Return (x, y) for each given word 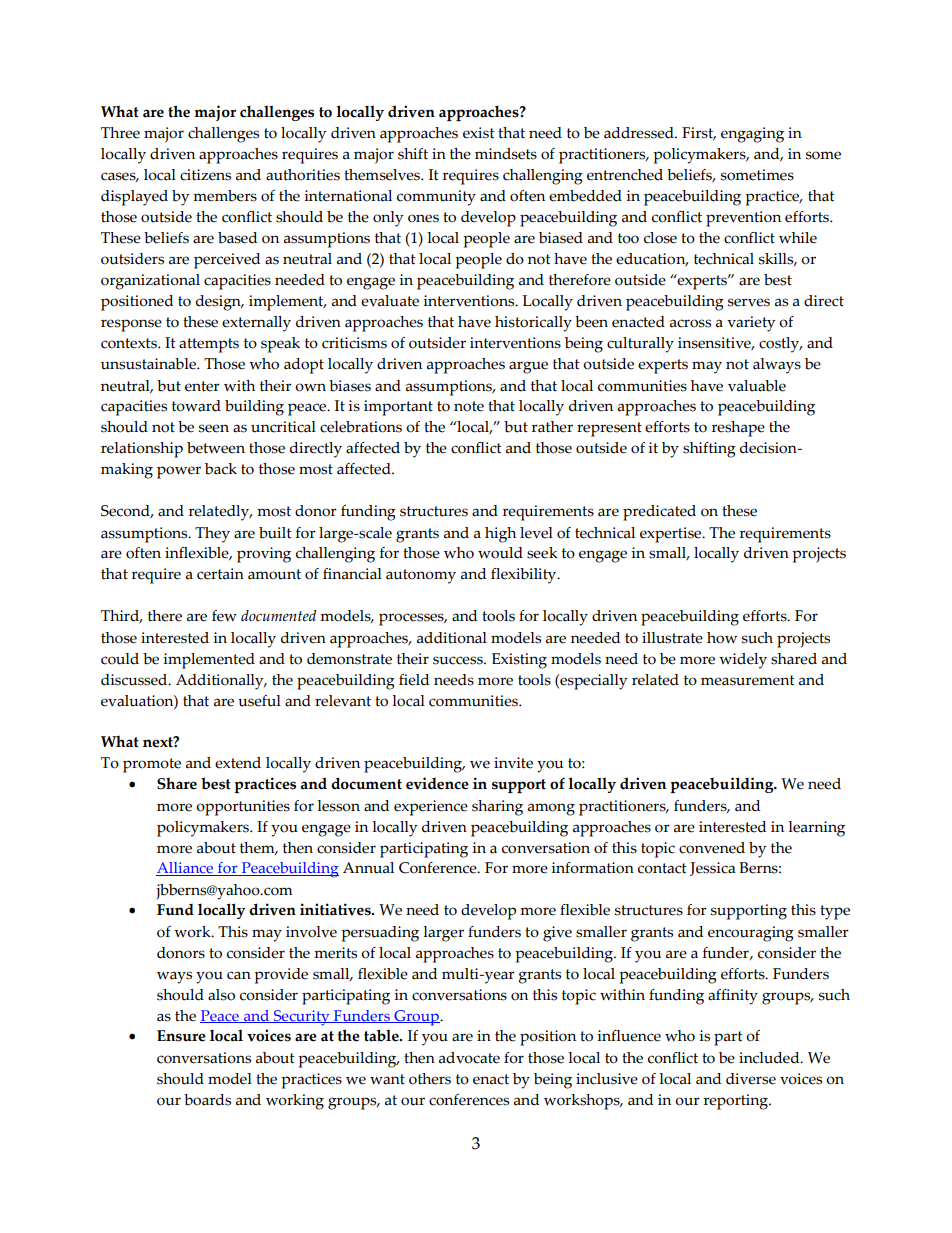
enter (202, 386)
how (722, 638)
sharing (497, 808)
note (469, 406)
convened (712, 848)
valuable (757, 386)
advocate (469, 1058)
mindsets (506, 154)
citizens (205, 175)
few (224, 616)
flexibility (525, 576)
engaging (752, 135)
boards (207, 1100)
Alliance (186, 869)
